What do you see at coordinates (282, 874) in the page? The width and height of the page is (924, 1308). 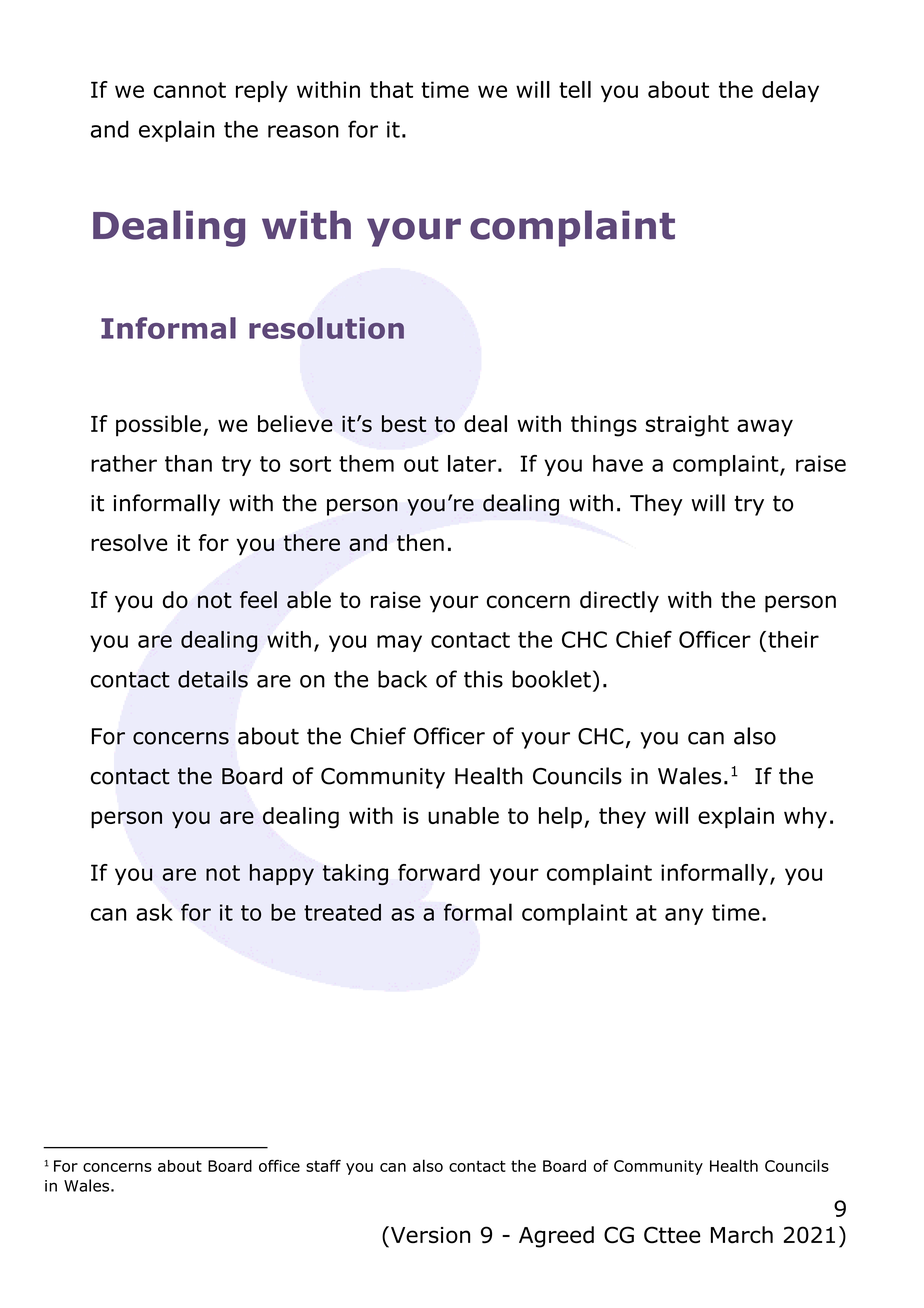 I see `happy` at bounding box center [282, 874].
